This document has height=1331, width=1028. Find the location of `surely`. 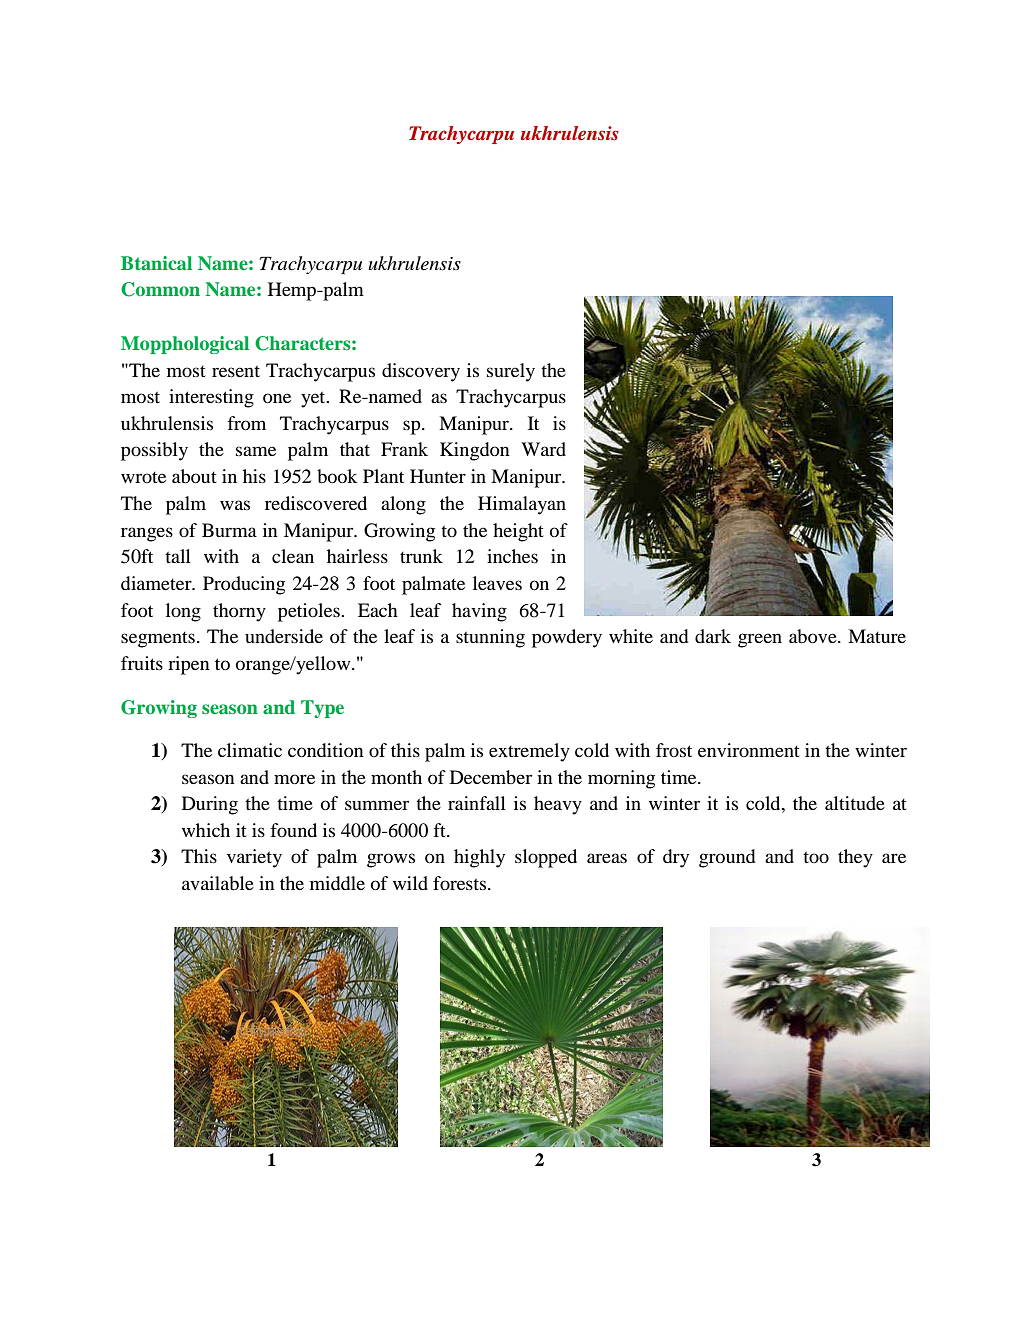

surely is located at coordinates (511, 372).
